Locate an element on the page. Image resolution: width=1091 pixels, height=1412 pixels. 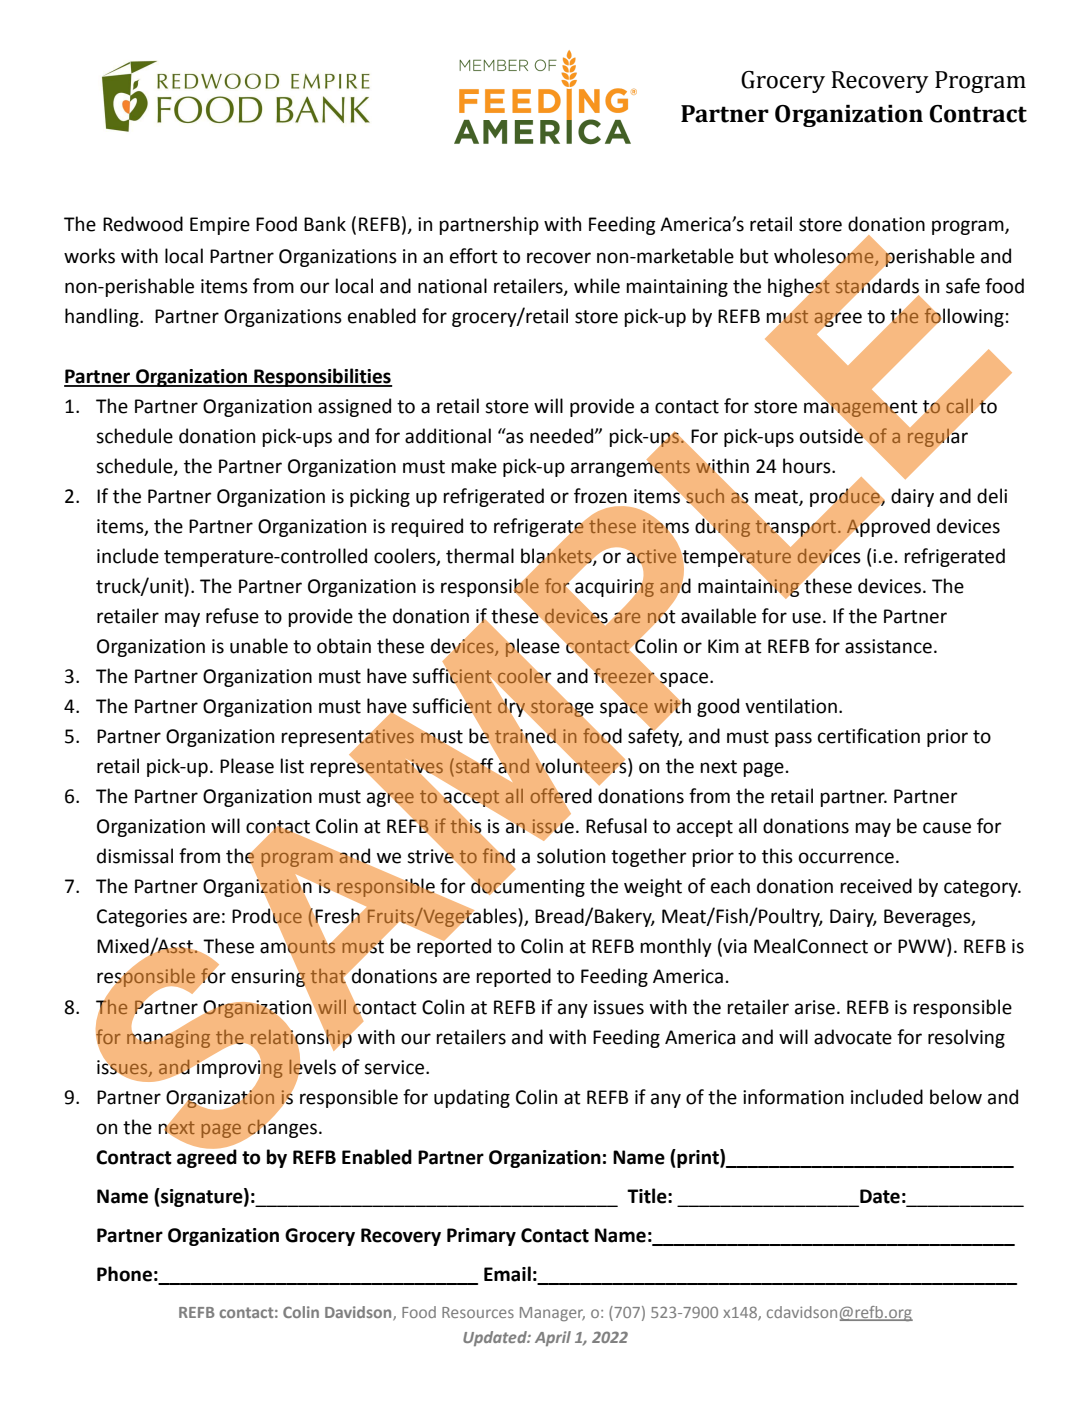
effort is located at coordinates (474, 256).
